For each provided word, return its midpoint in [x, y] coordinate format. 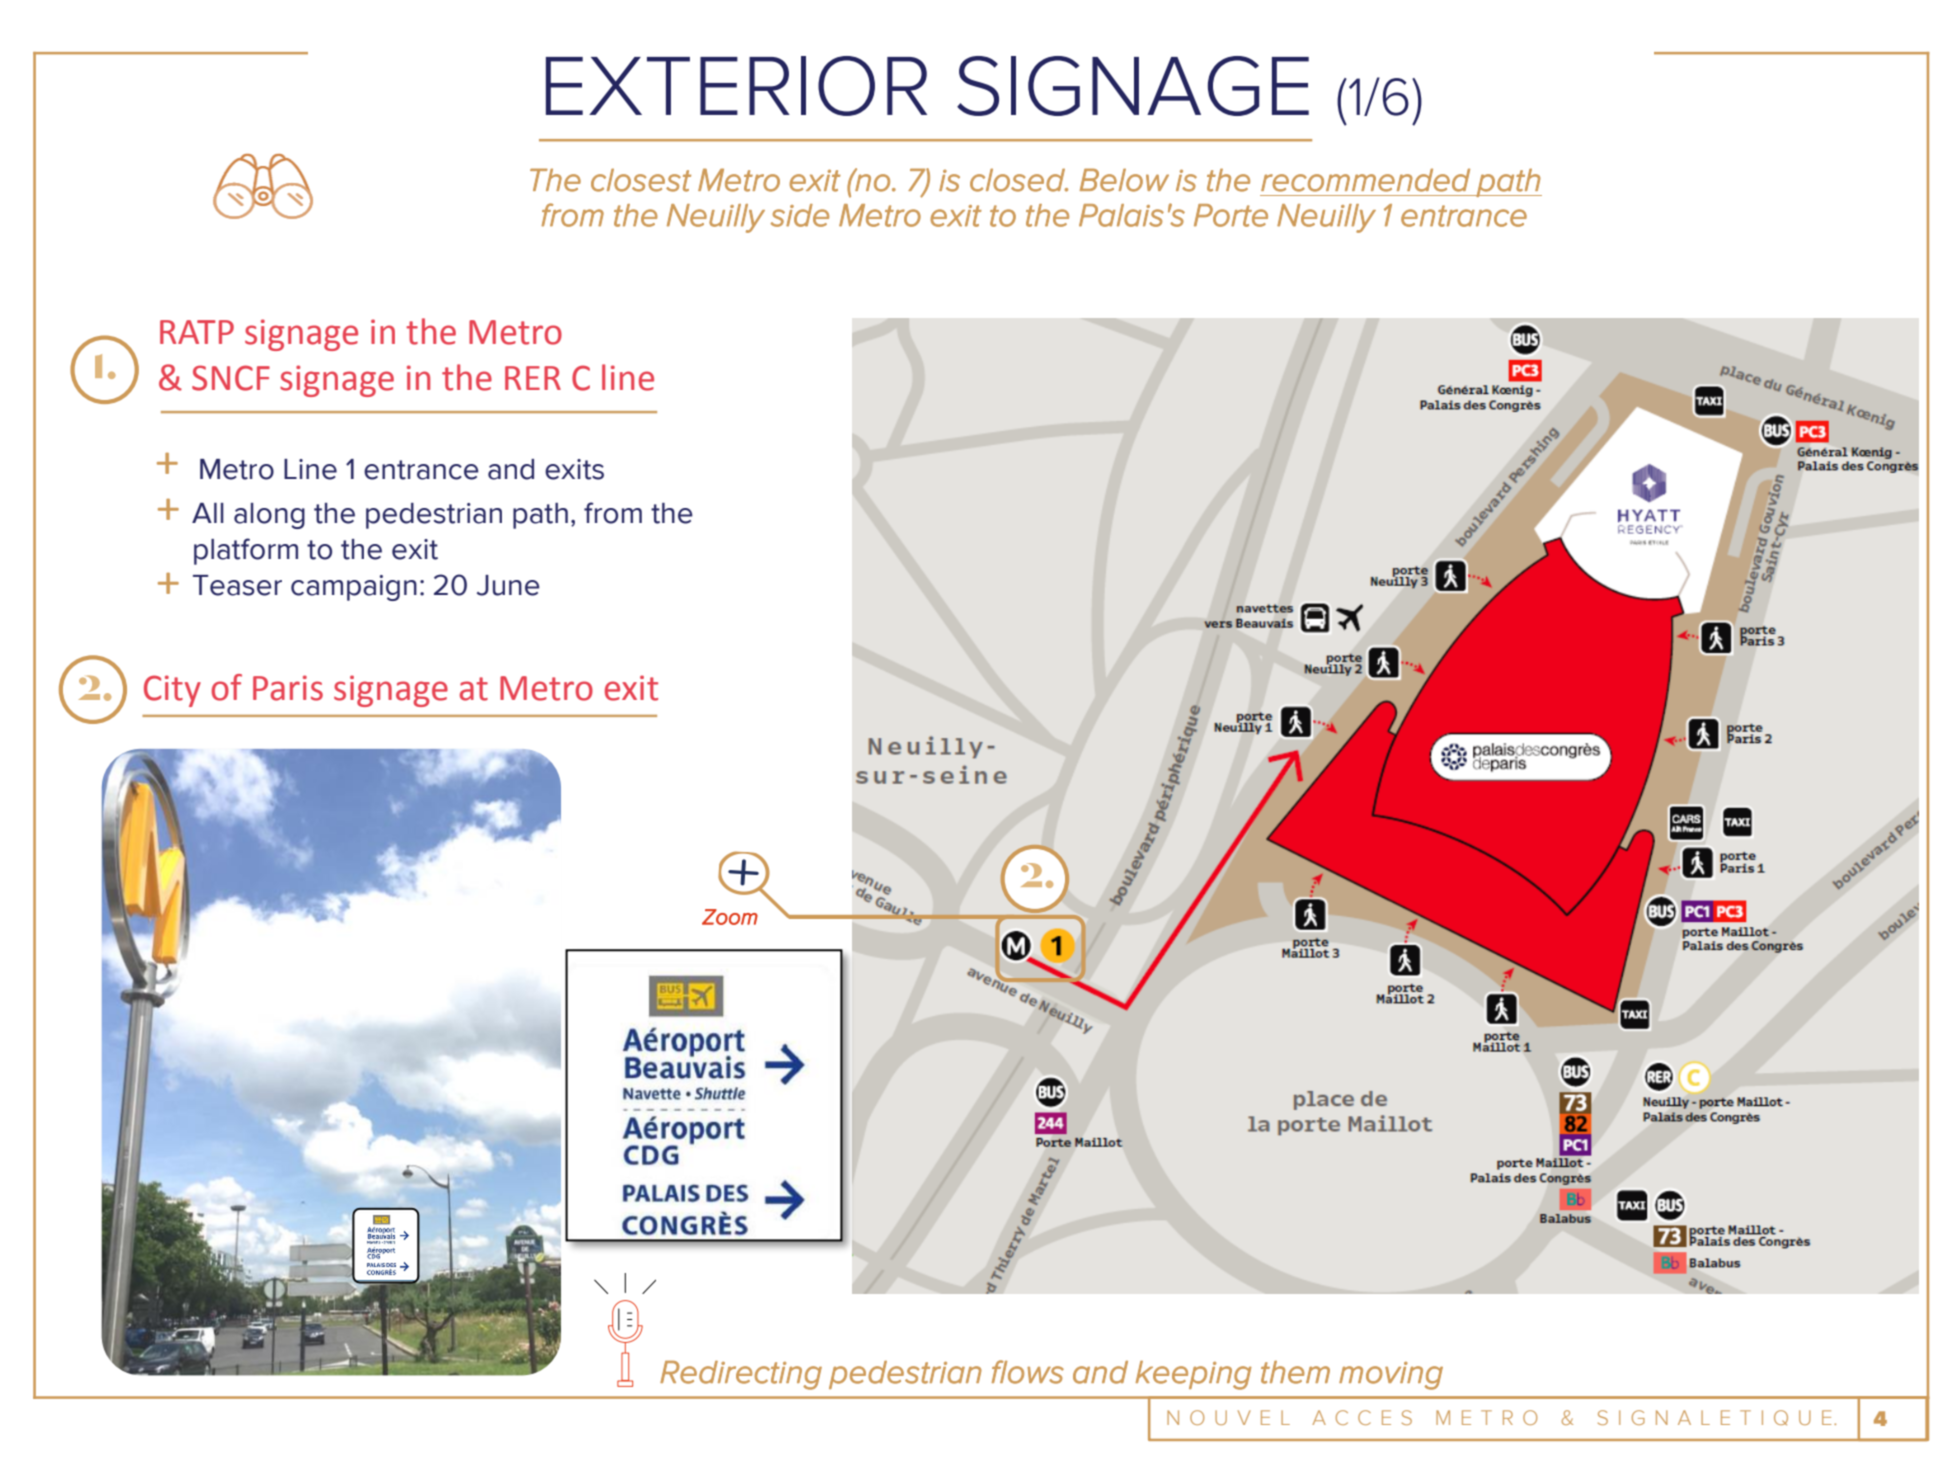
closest [641, 180]
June [508, 585]
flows [1028, 1372]
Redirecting [741, 1375]
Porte [1231, 215]
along [269, 516]
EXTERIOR [736, 86]
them [1295, 1372]
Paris [288, 688]
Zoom [730, 917]
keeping [1193, 1375]
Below [1124, 180]
